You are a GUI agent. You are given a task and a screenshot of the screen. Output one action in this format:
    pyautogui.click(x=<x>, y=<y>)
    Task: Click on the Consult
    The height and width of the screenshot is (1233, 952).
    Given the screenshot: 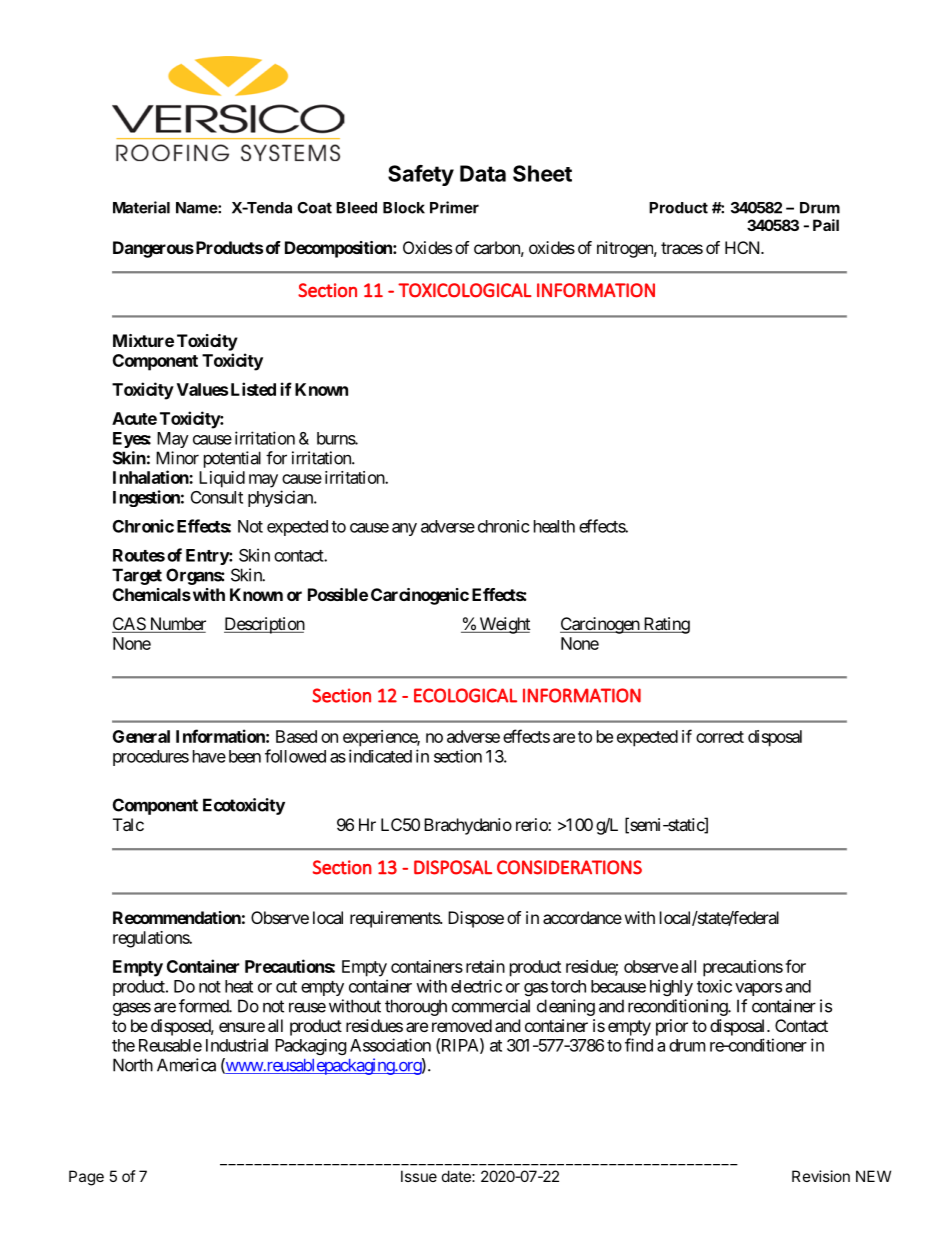 What is the action you would take?
    pyautogui.click(x=217, y=497)
